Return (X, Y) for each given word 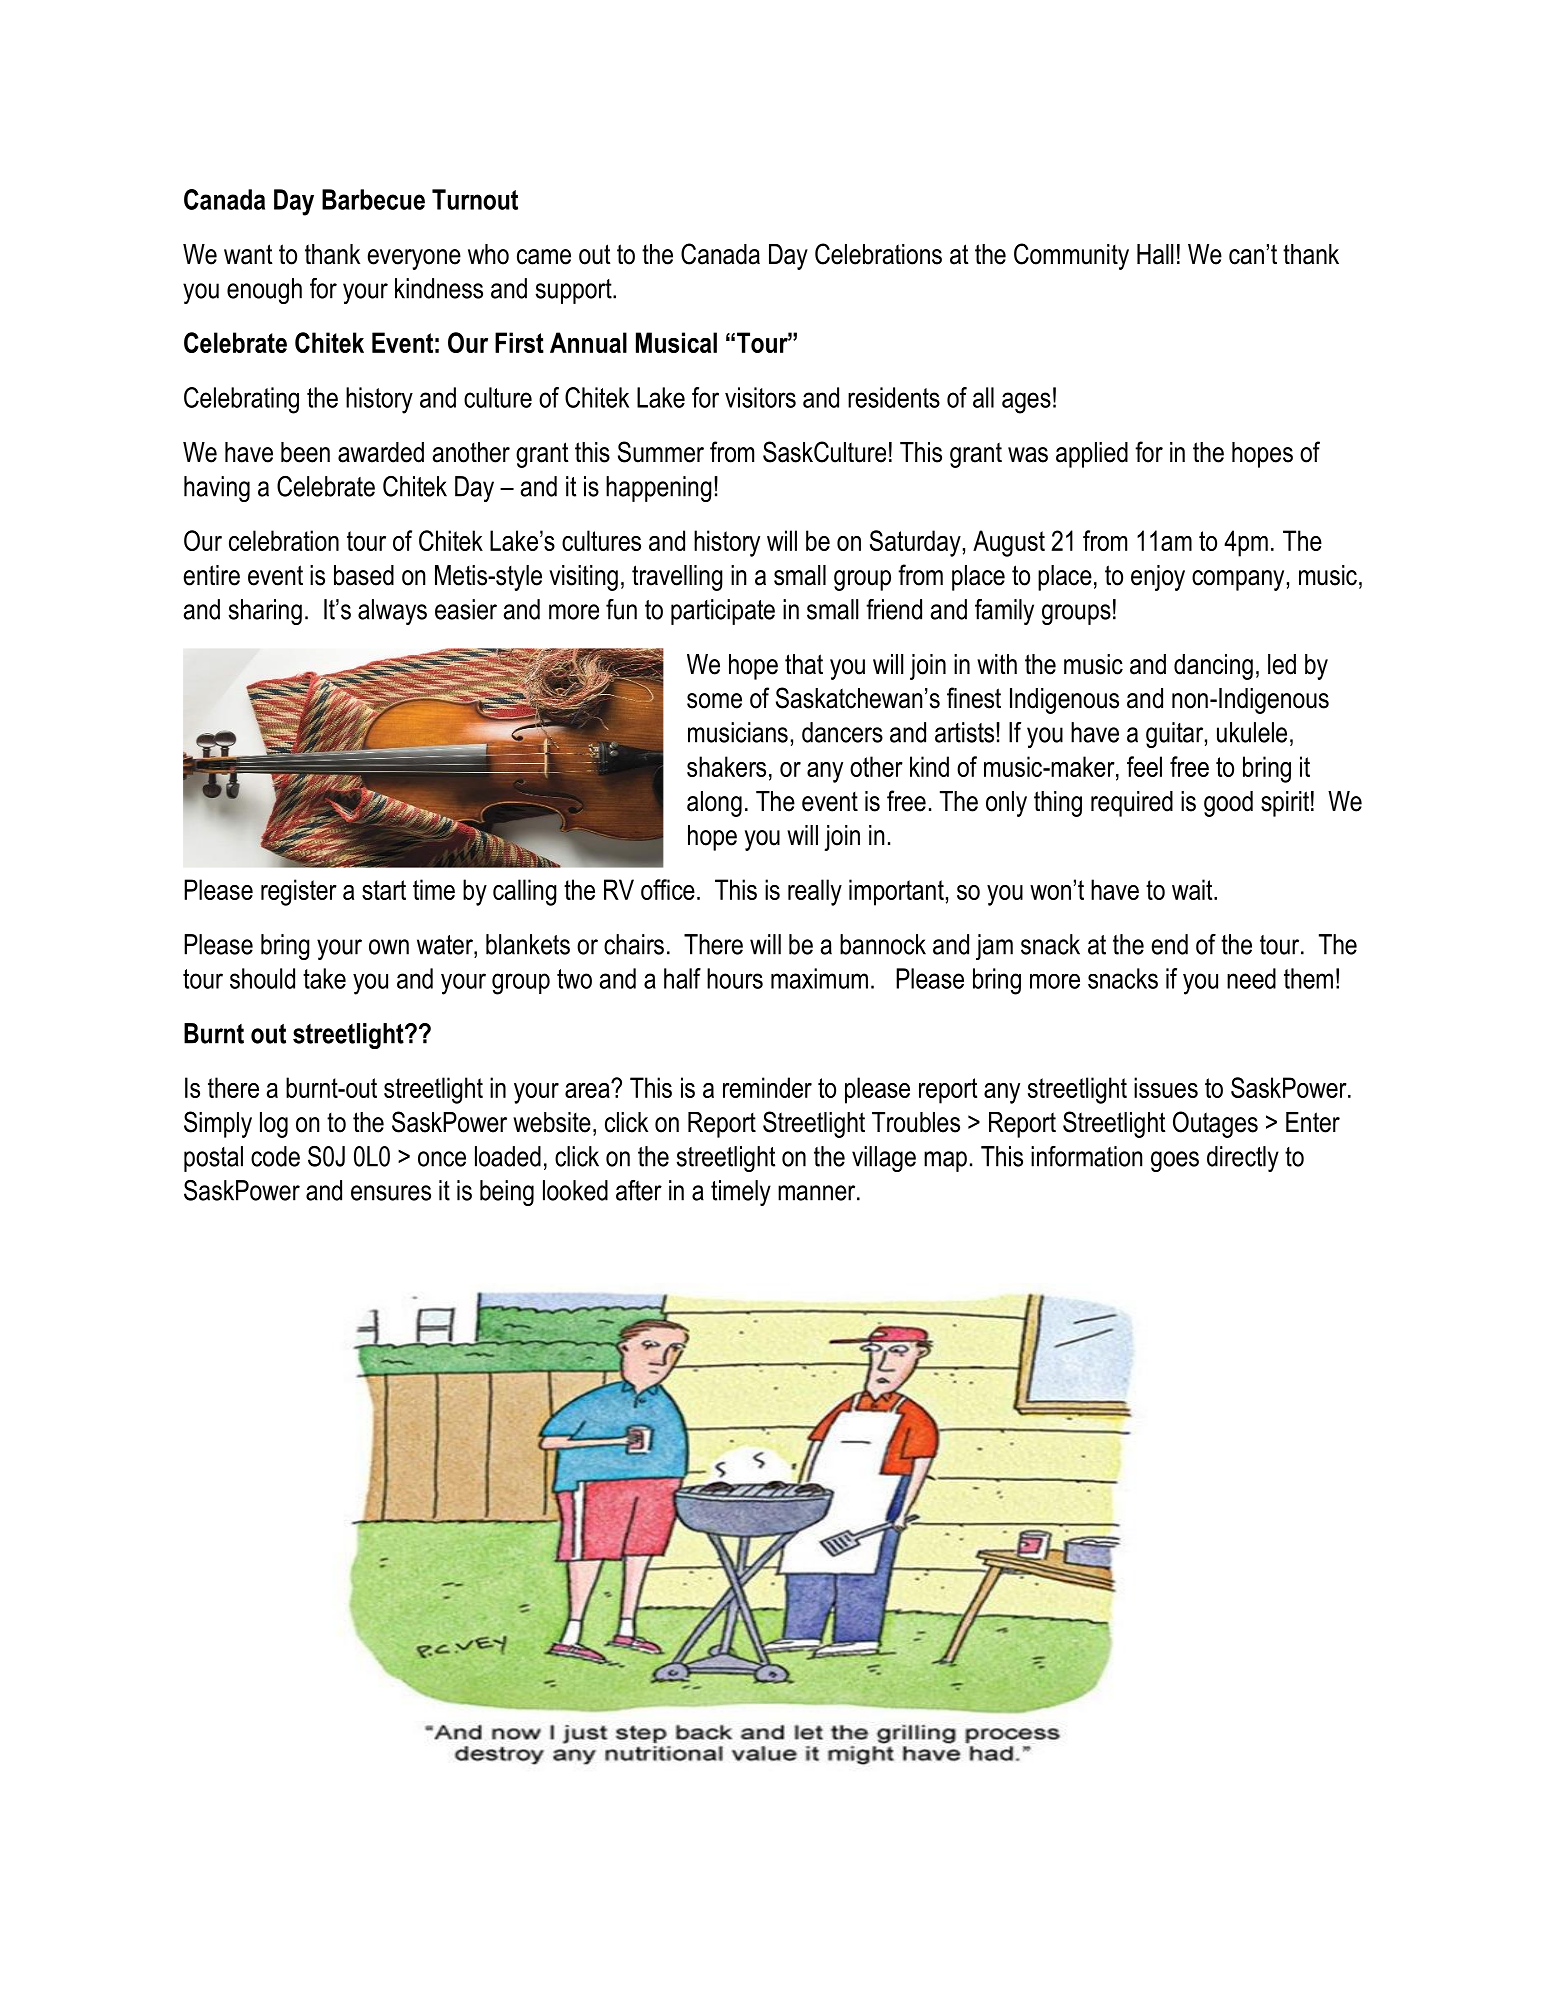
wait (1193, 889)
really (815, 892)
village (884, 1159)
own (389, 947)
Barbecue (373, 199)
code (275, 1156)
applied (1092, 455)
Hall (1155, 254)
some (714, 701)
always (392, 612)
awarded (381, 452)
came (544, 257)
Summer (661, 452)
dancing (1213, 667)
